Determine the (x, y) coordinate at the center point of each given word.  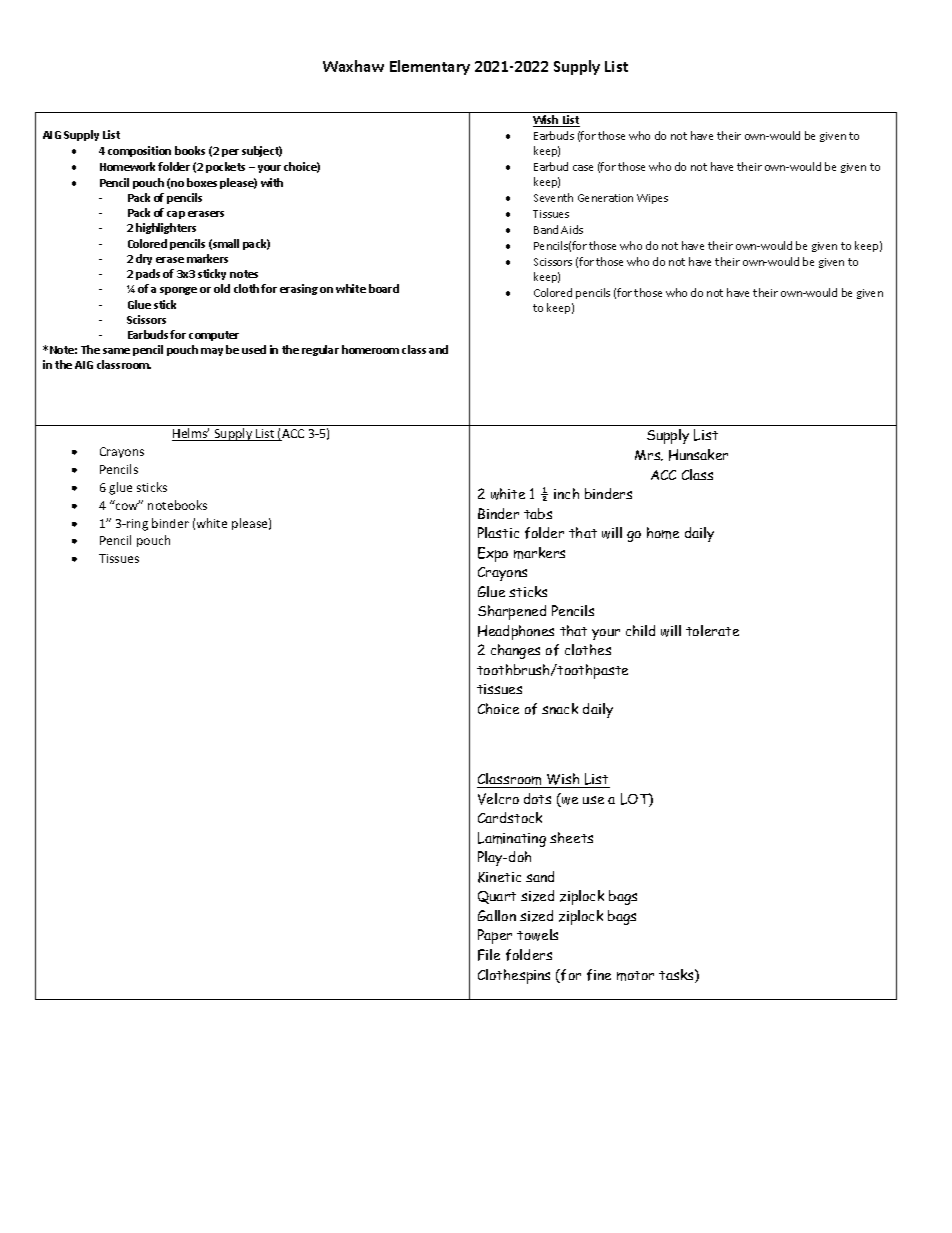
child (640, 630)
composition (139, 151)
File (489, 955)
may (212, 352)
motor (635, 976)
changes (515, 651)
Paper (495, 936)
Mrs (649, 455)
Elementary (430, 67)
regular (320, 350)
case (583, 168)
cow (128, 505)
